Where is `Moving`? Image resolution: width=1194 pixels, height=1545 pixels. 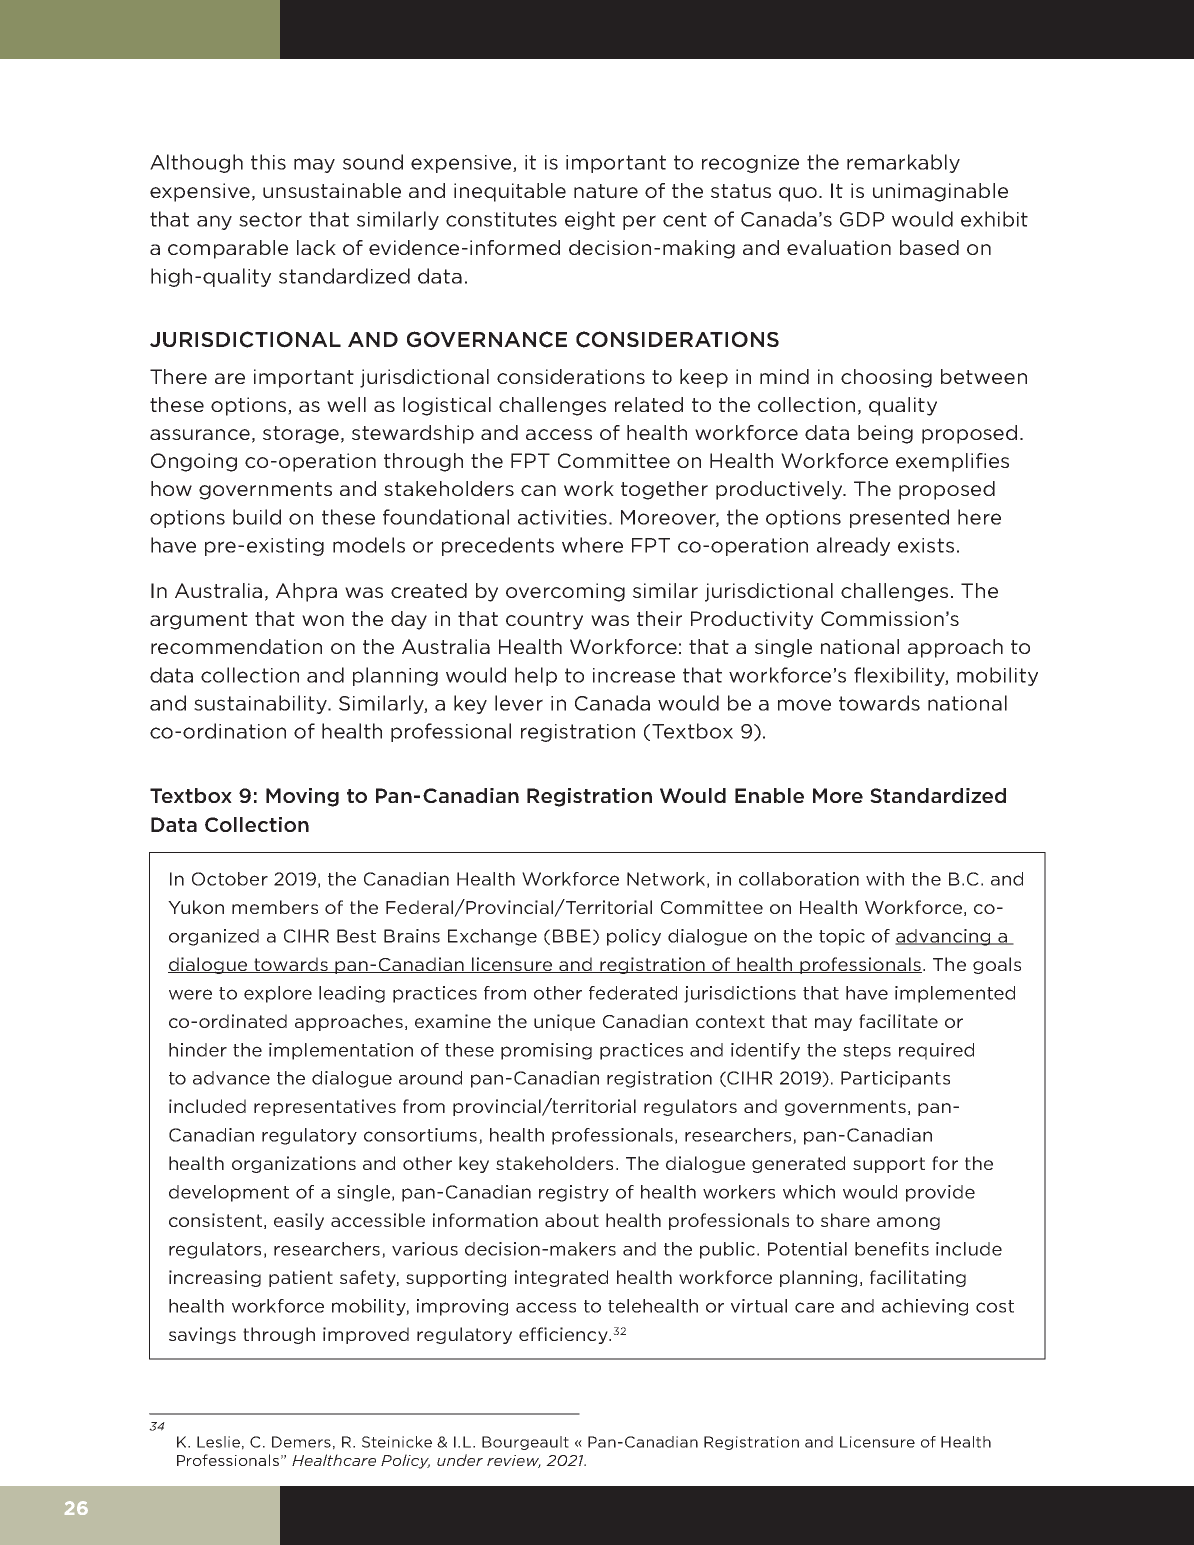
Moving is located at coordinates (302, 797).
